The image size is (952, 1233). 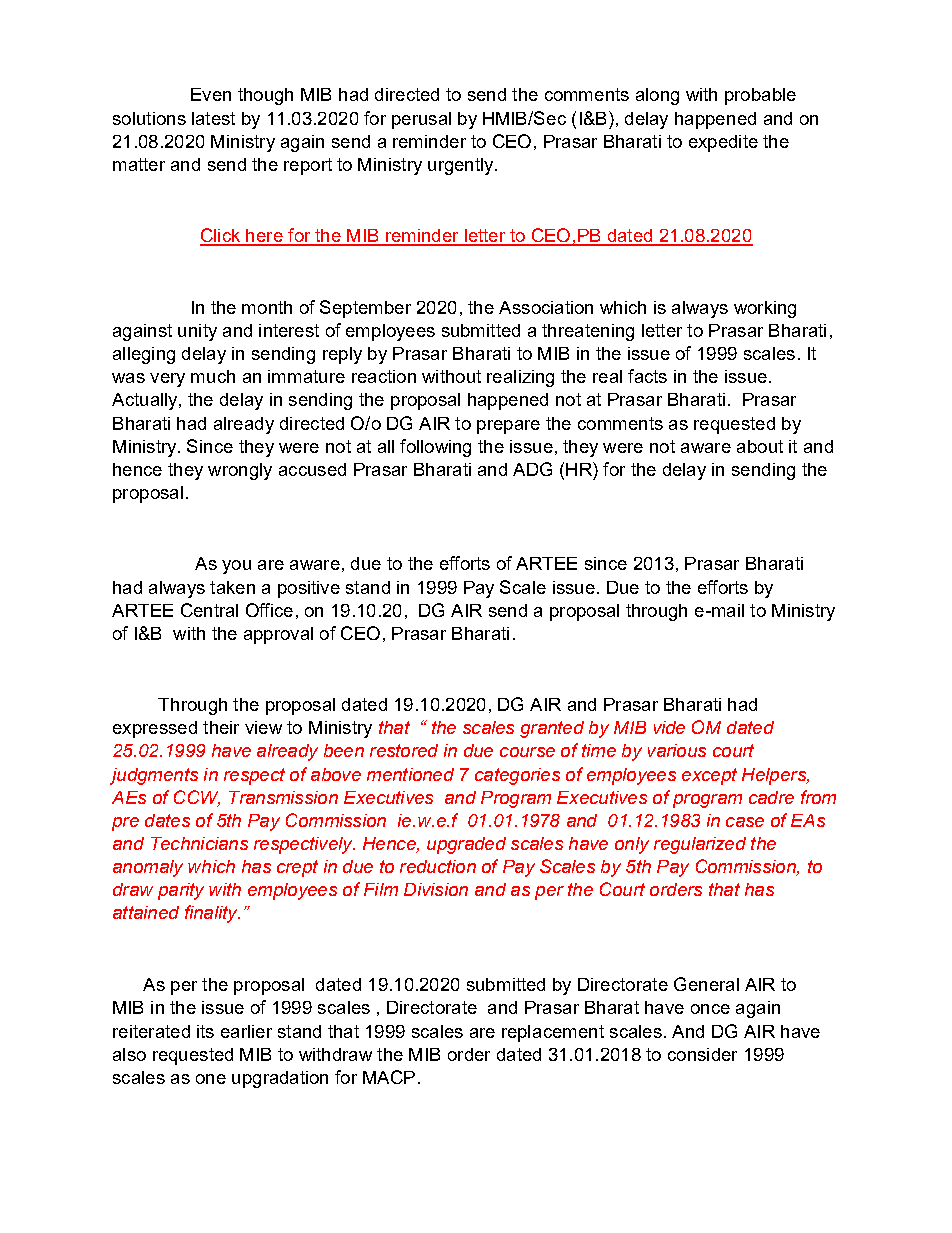 What do you see at coordinates (553, 1033) in the image?
I see `replacement` at bounding box center [553, 1033].
